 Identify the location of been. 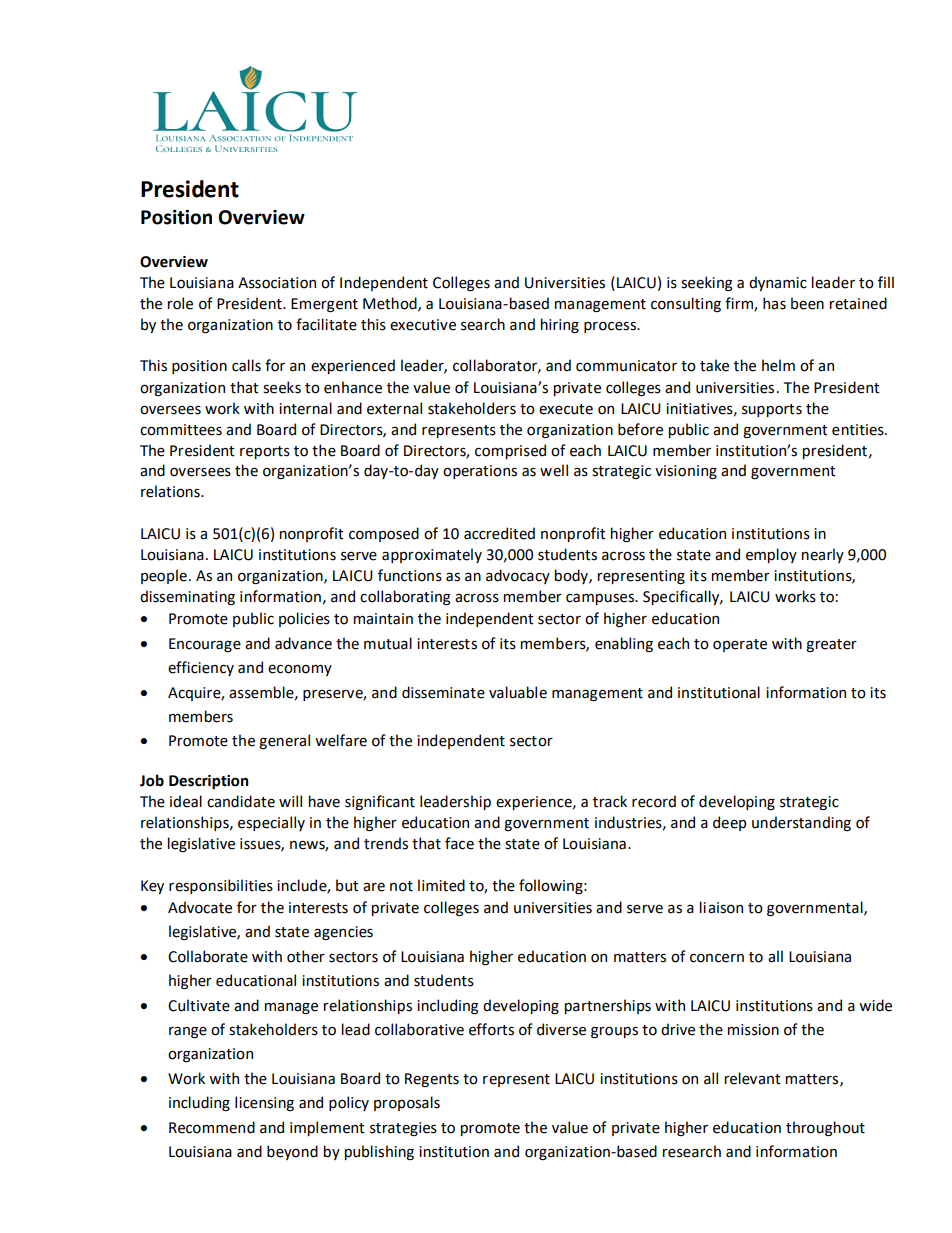
(807, 303).
